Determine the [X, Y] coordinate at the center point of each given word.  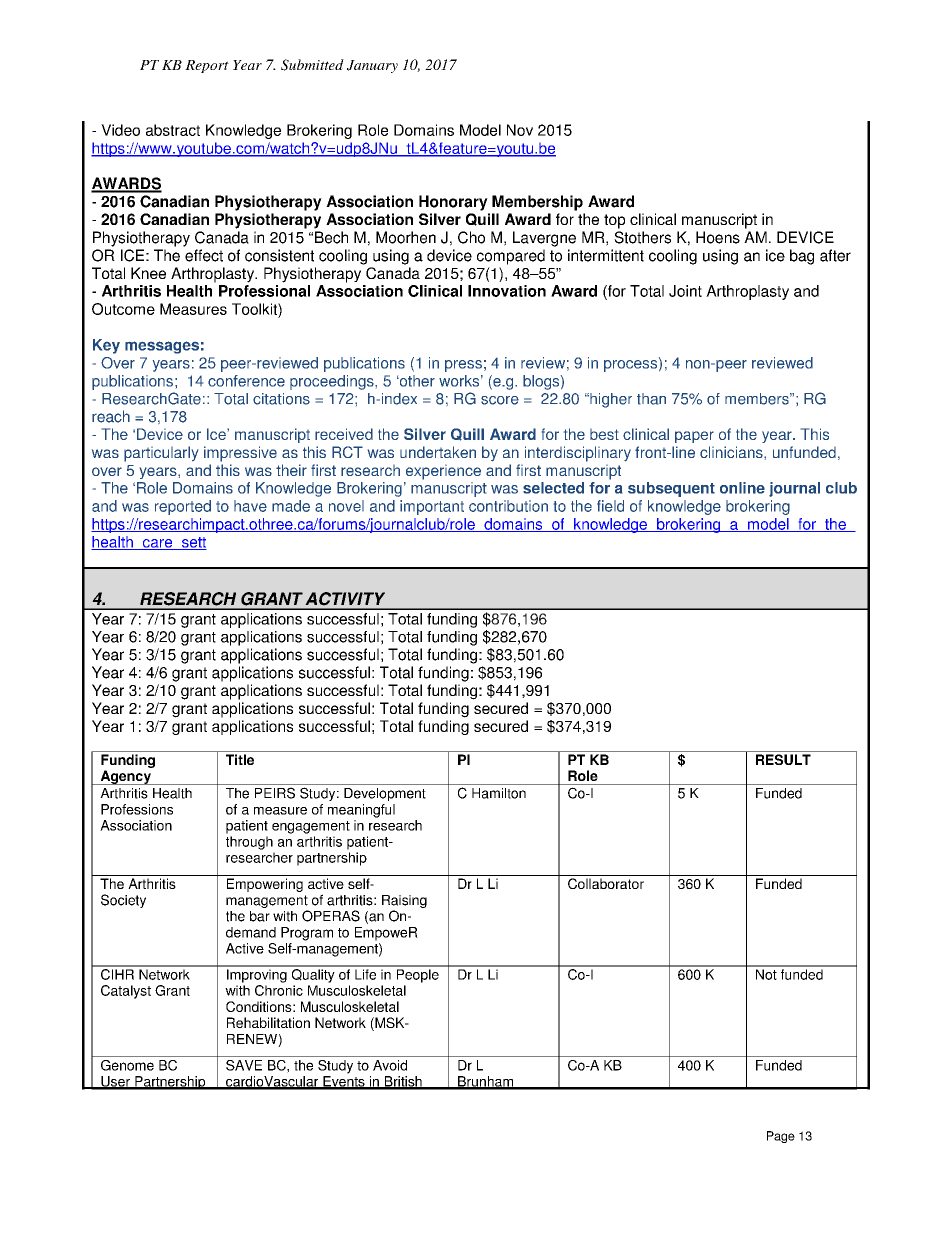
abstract [173, 130]
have [250, 506]
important [432, 507]
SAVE [244, 1065]
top [614, 221]
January [372, 66]
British [403, 1082]
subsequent [671, 489]
